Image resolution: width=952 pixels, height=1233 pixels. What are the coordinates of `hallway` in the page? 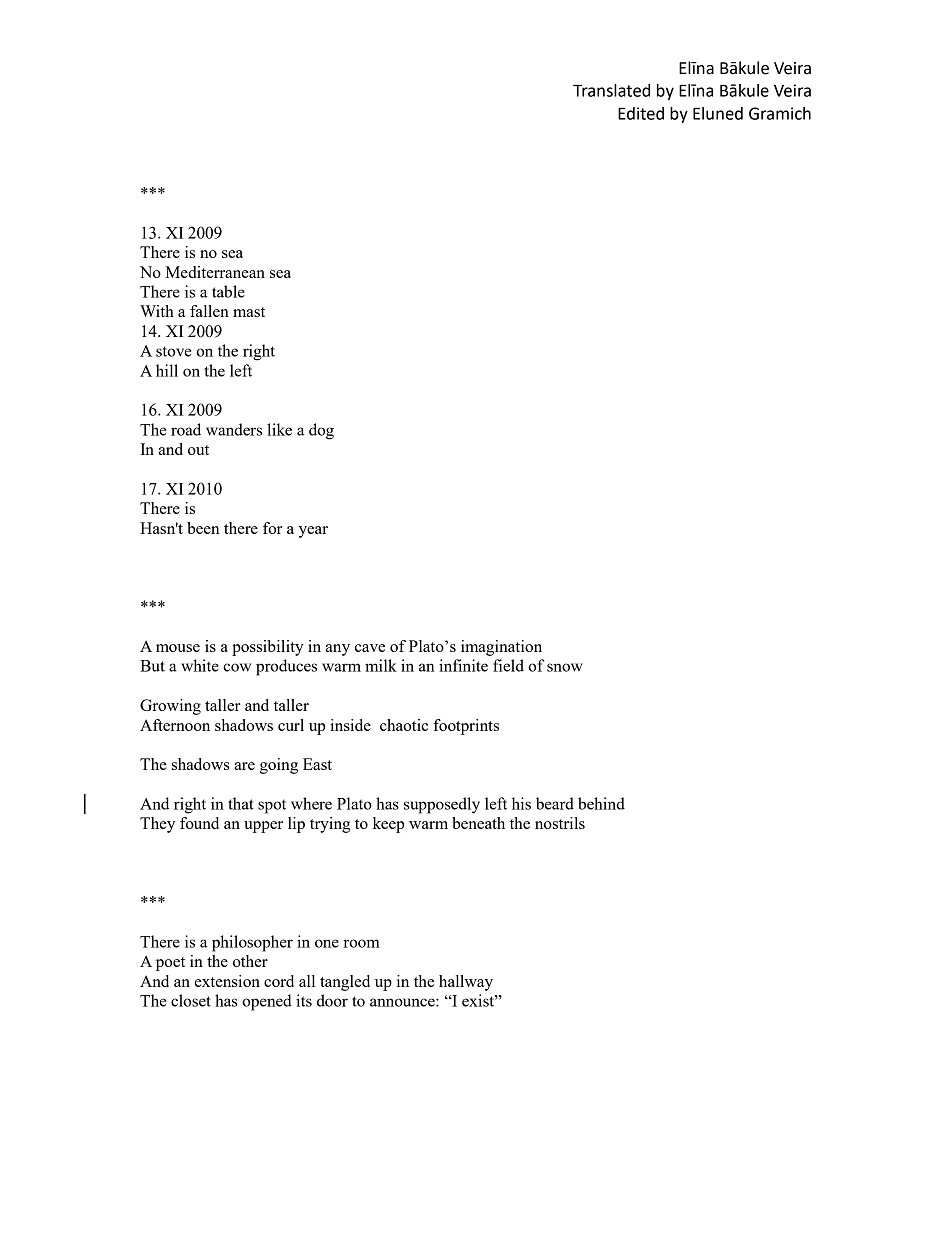 It's located at (466, 983).
